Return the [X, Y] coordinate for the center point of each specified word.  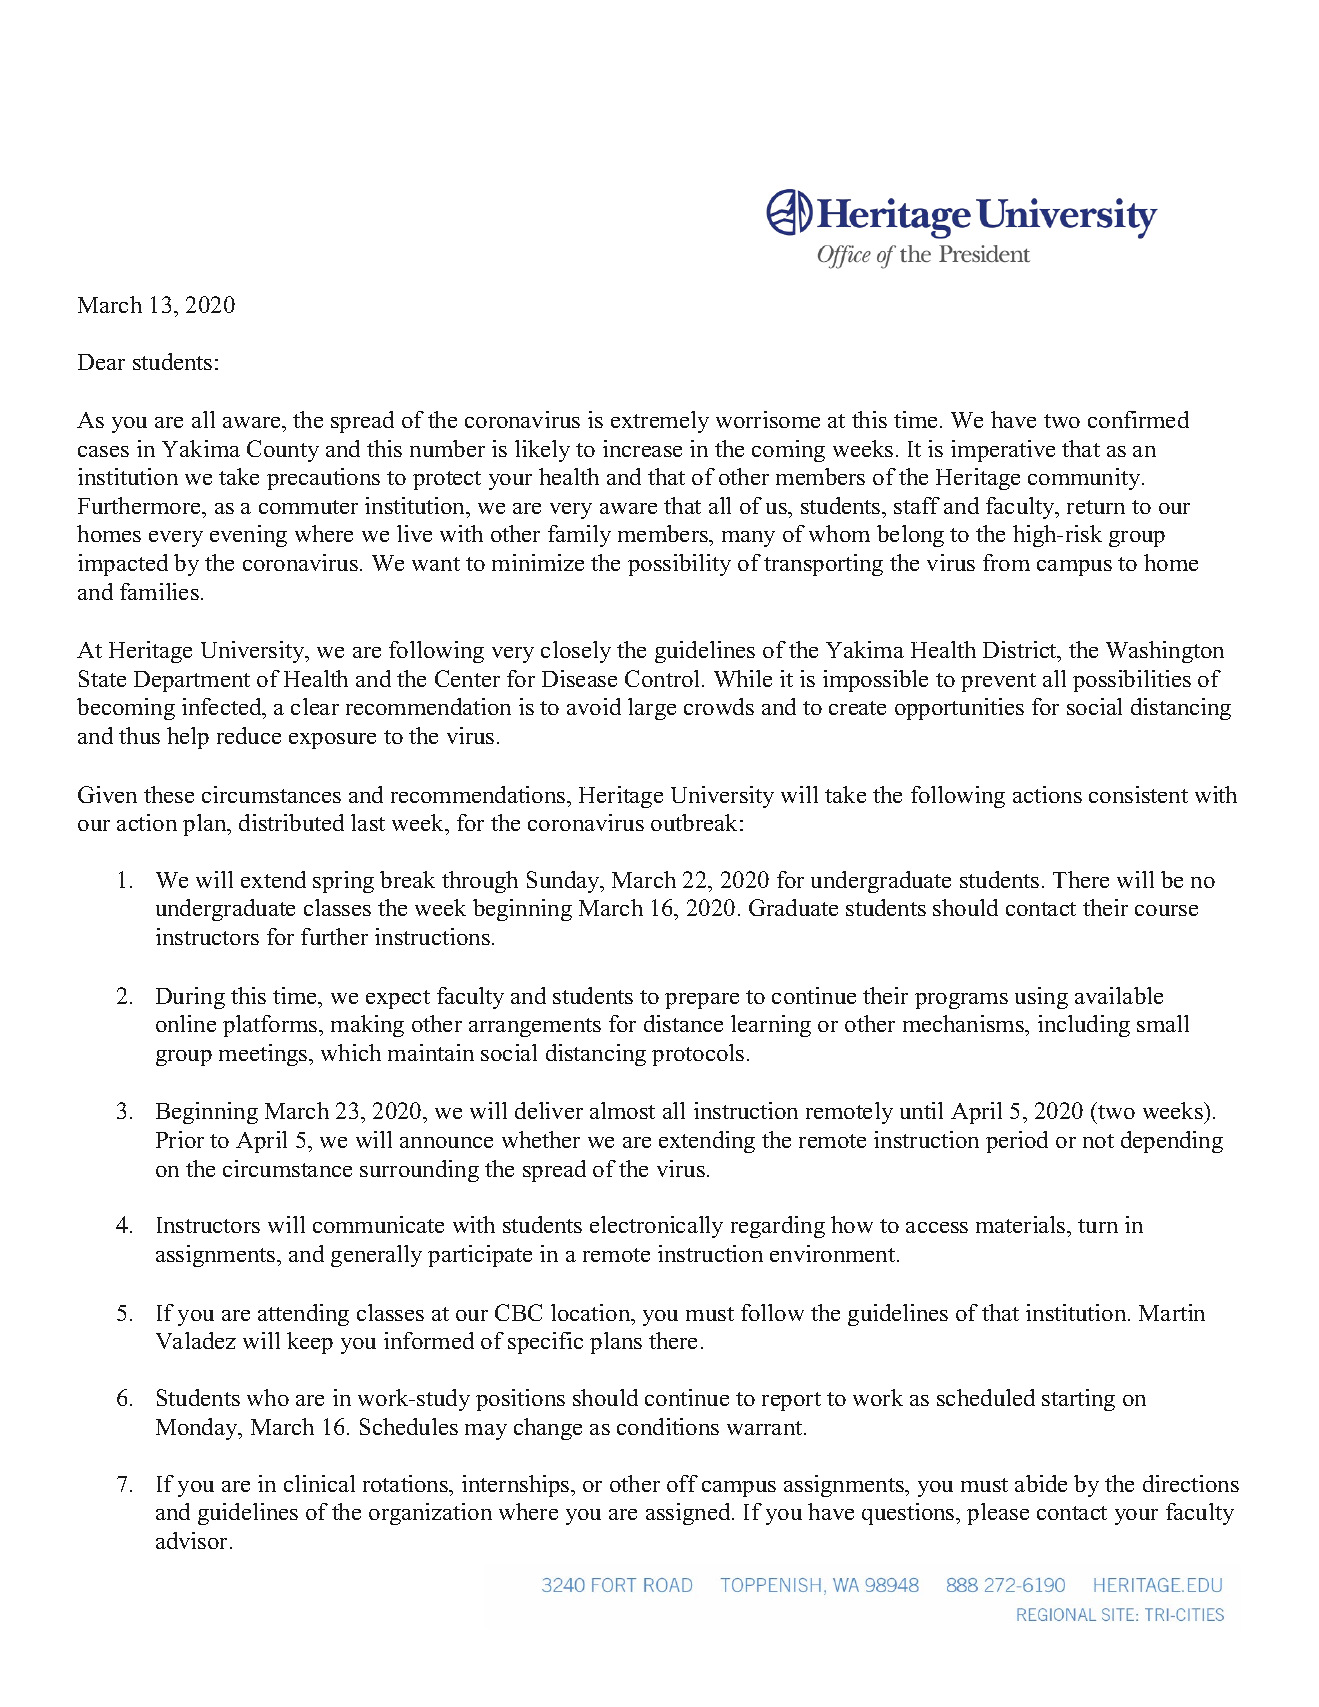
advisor [193, 1540]
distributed [291, 822]
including [1084, 1026]
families [159, 591]
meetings [264, 1055]
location [592, 1312]
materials [1022, 1224]
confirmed [1138, 419]
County [283, 451]
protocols [698, 1055]
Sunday [564, 882]
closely [576, 652]
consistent [1138, 794]
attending [303, 1315]
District [1021, 651]
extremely [660, 422]
